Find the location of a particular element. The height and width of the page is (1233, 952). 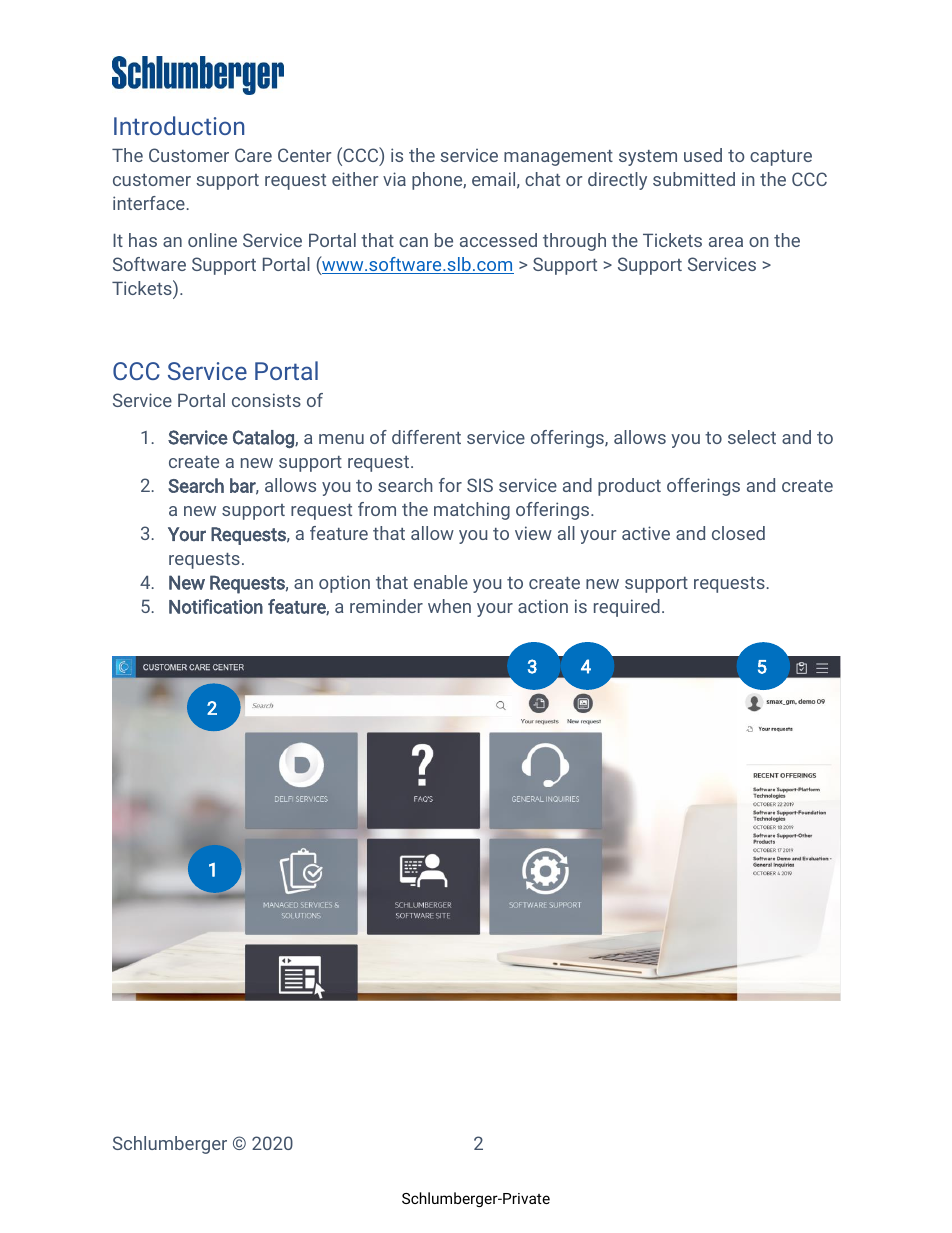

different is located at coordinates (426, 437).
